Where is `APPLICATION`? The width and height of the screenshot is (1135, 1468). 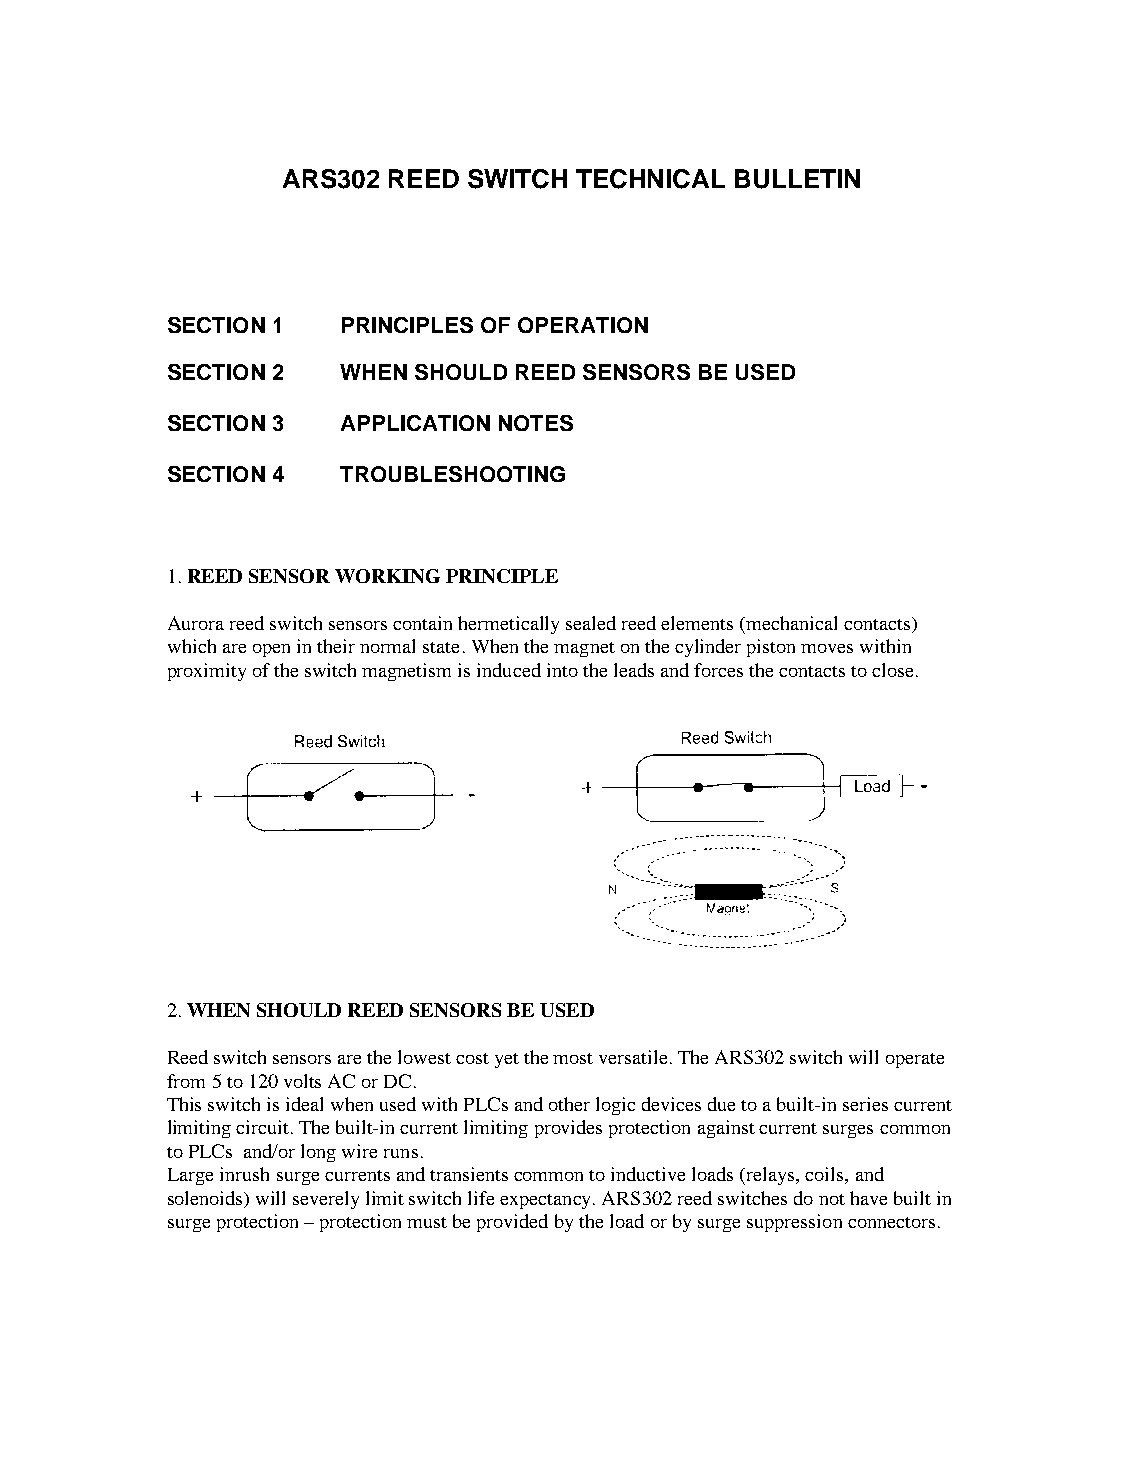 APPLICATION is located at coordinates (415, 423).
